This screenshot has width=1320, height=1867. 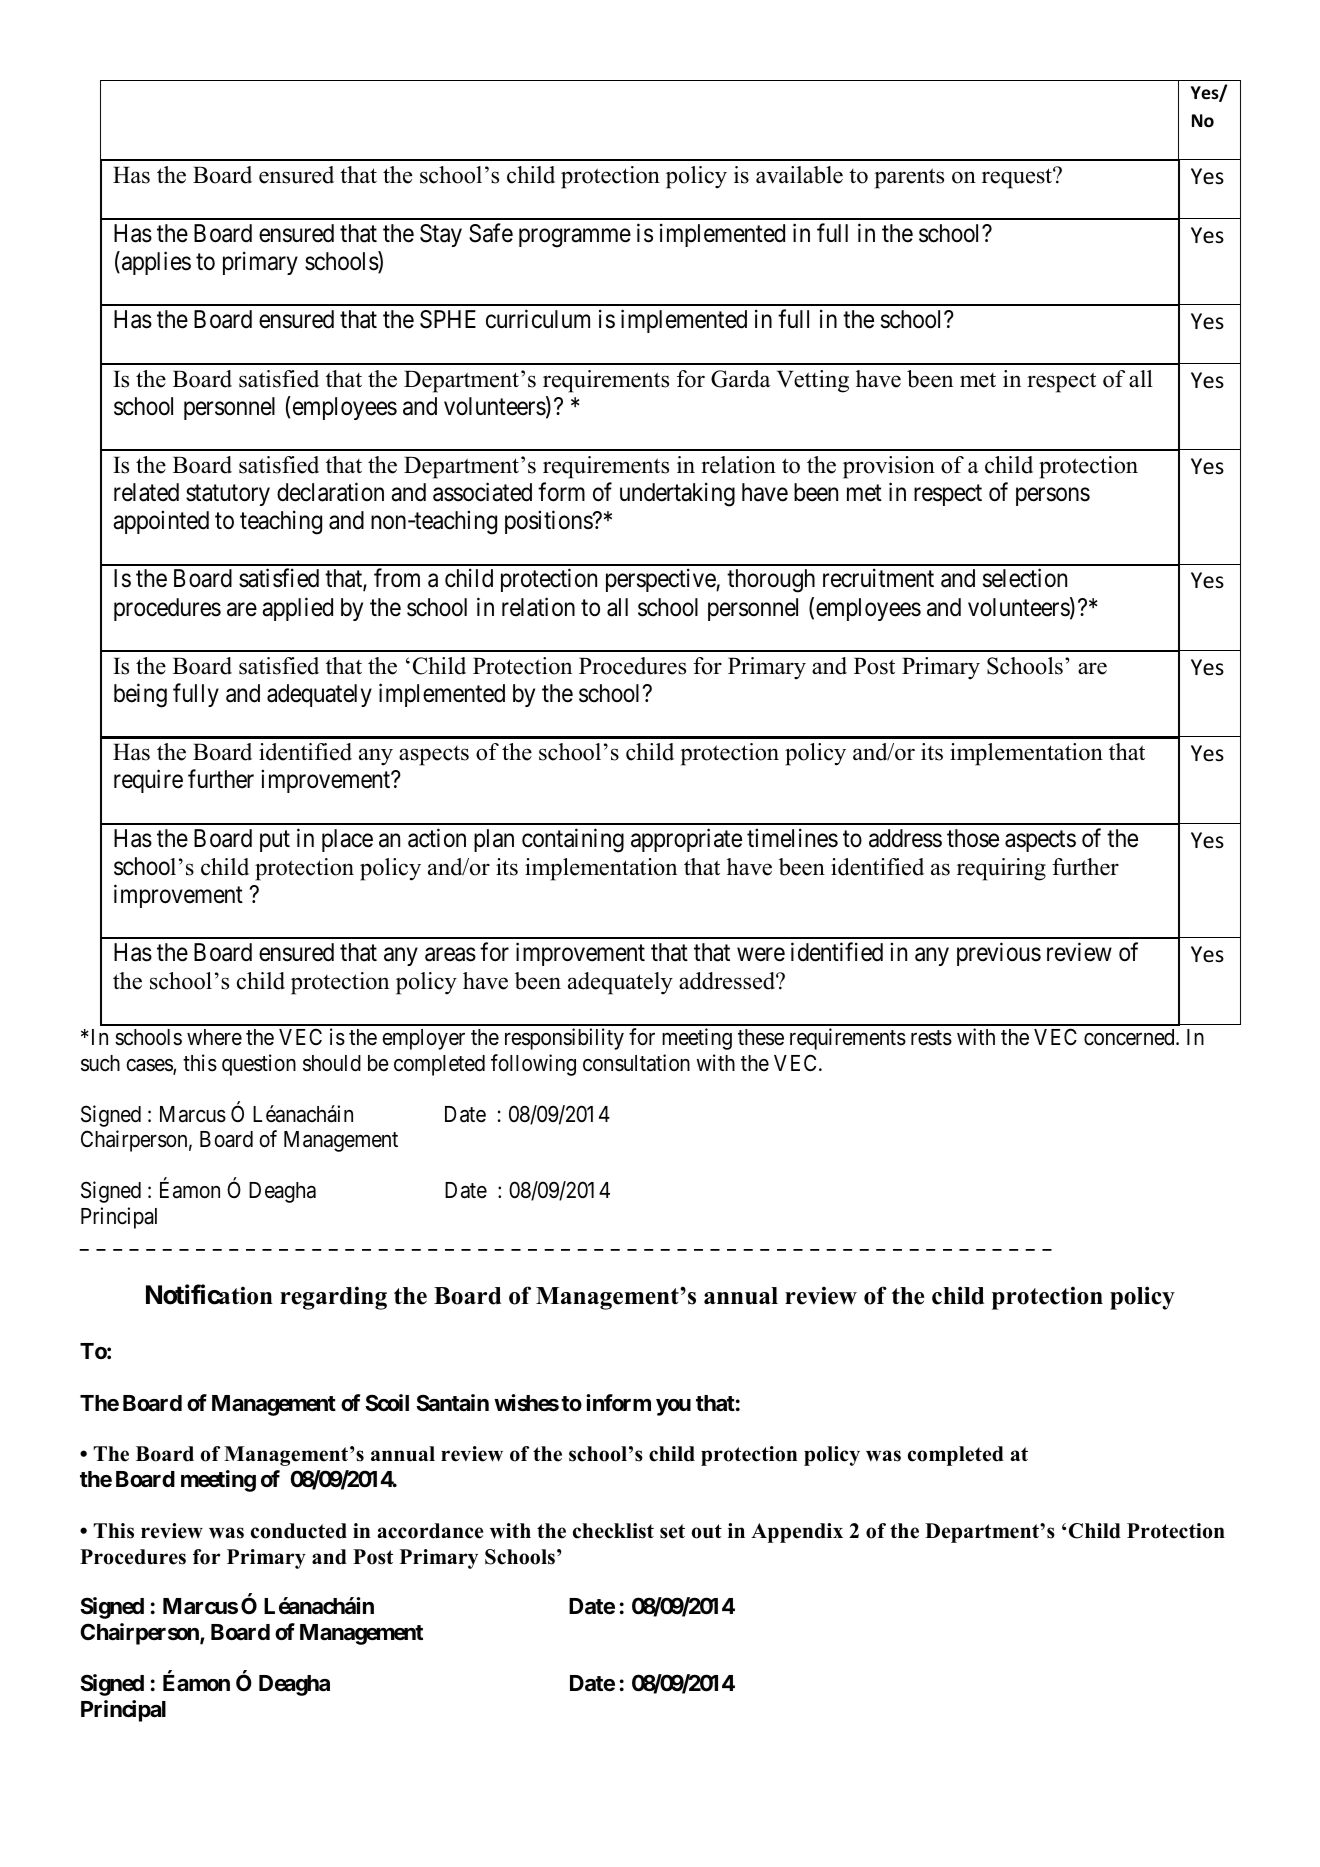 What do you see at coordinates (909, 178) in the screenshot?
I see `parents` at bounding box center [909, 178].
